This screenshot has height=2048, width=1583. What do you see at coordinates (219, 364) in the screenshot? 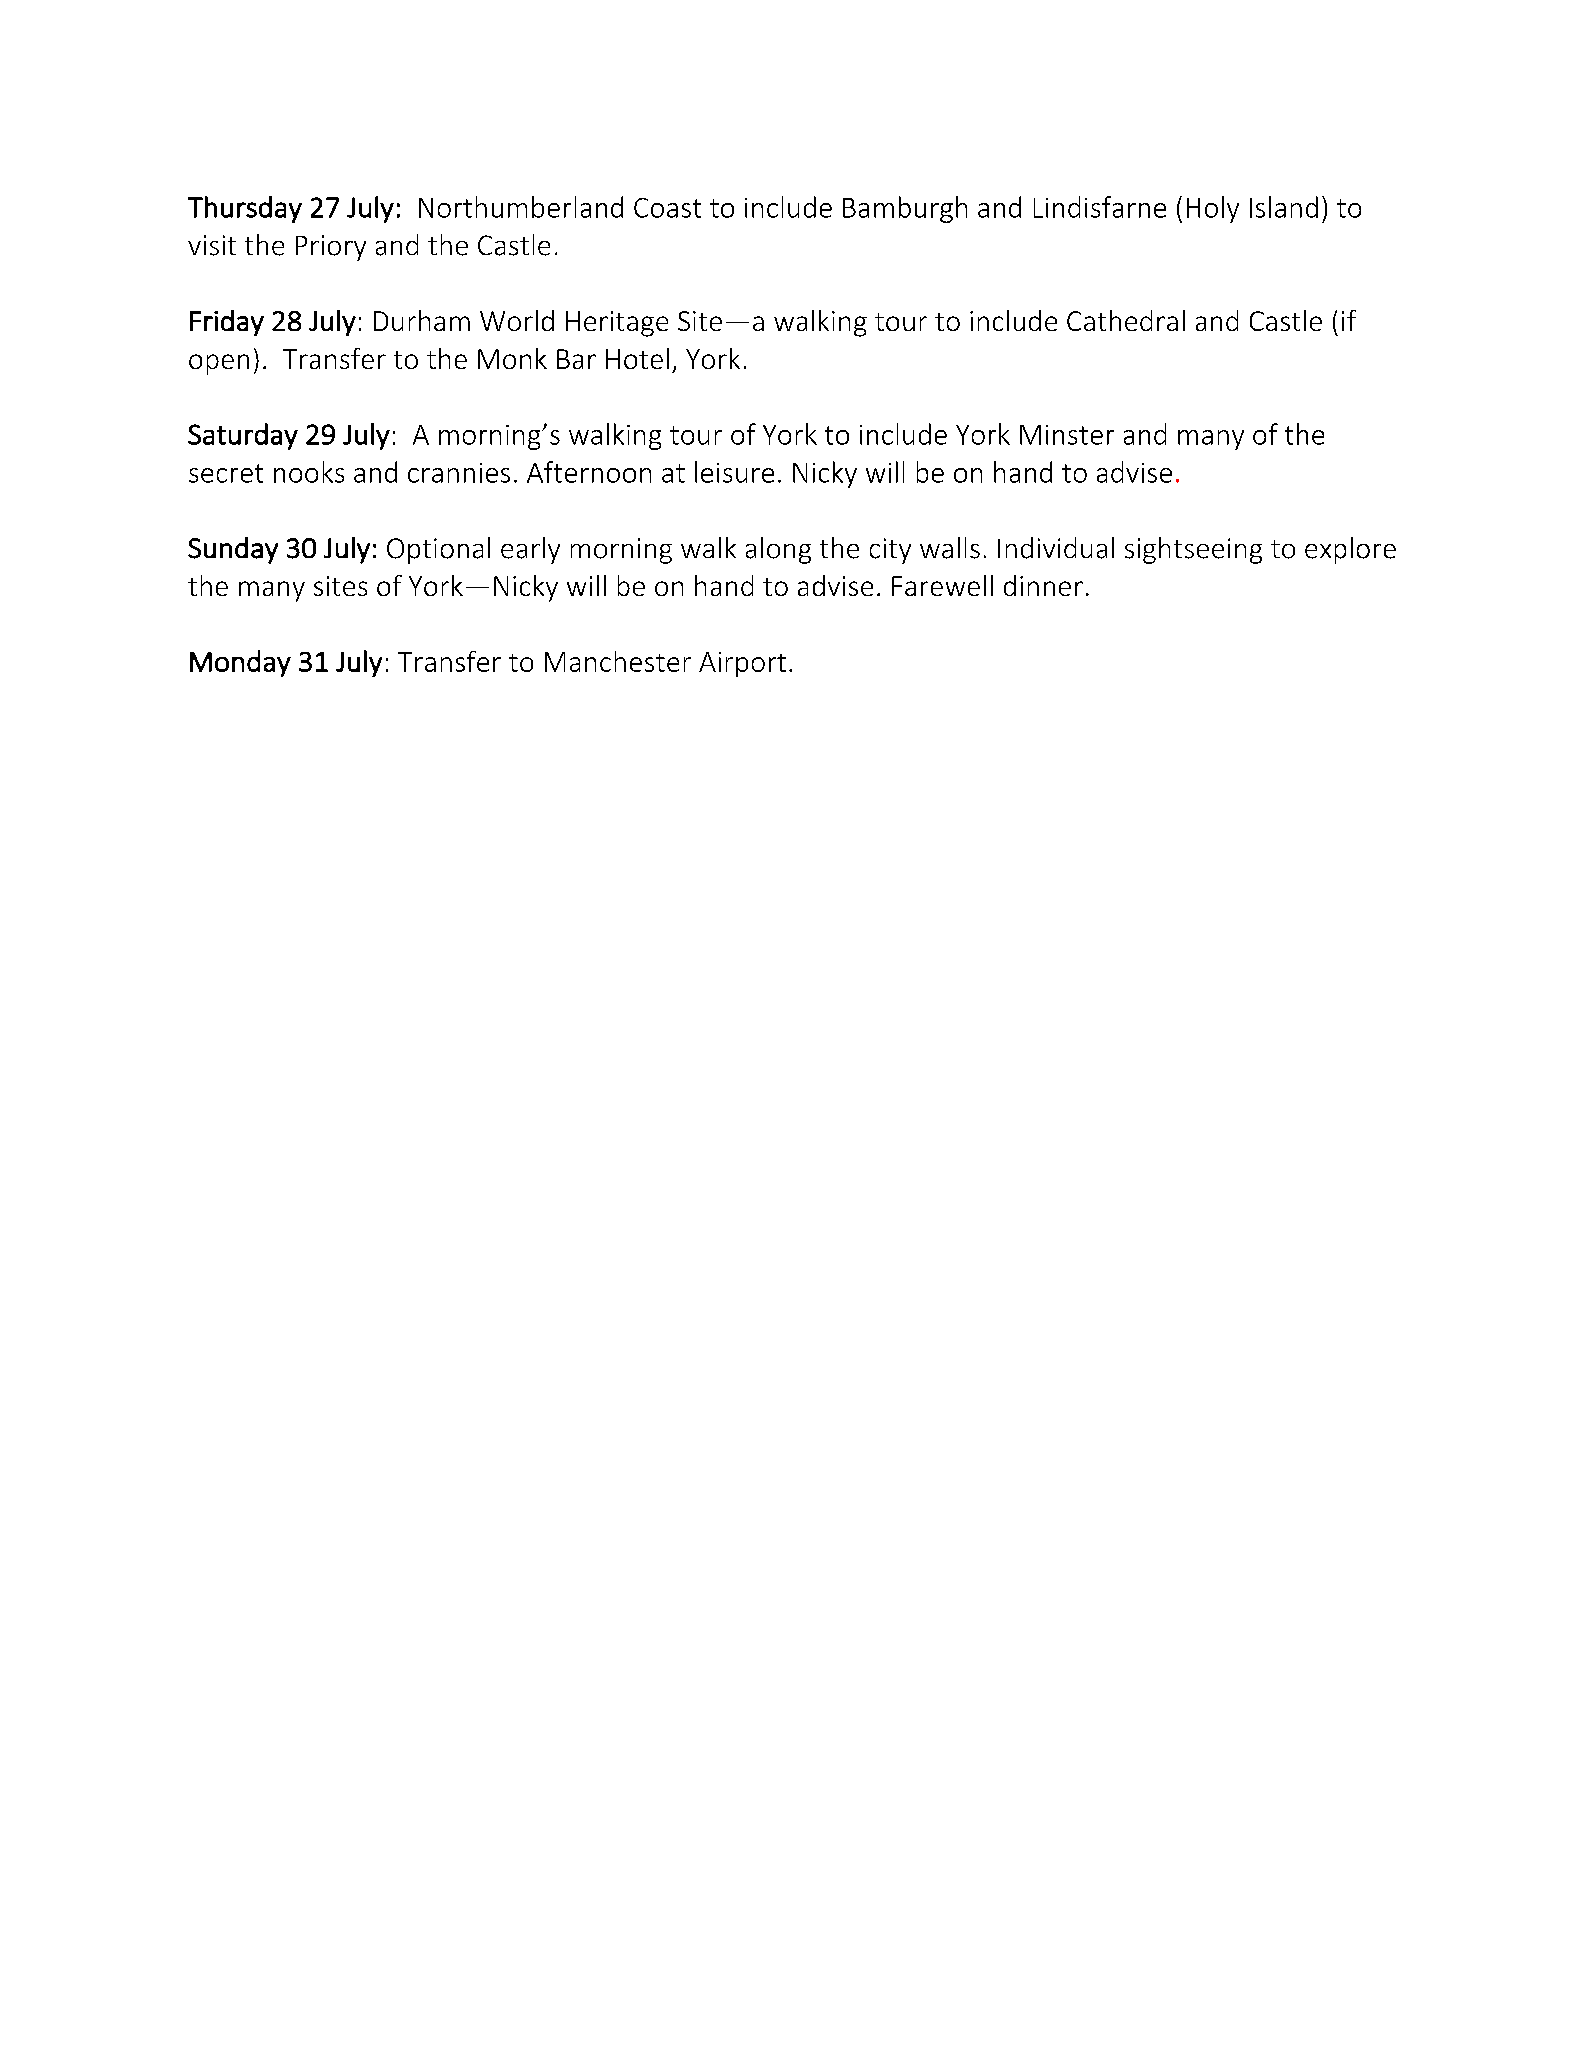
I see `open` at bounding box center [219, 364].
